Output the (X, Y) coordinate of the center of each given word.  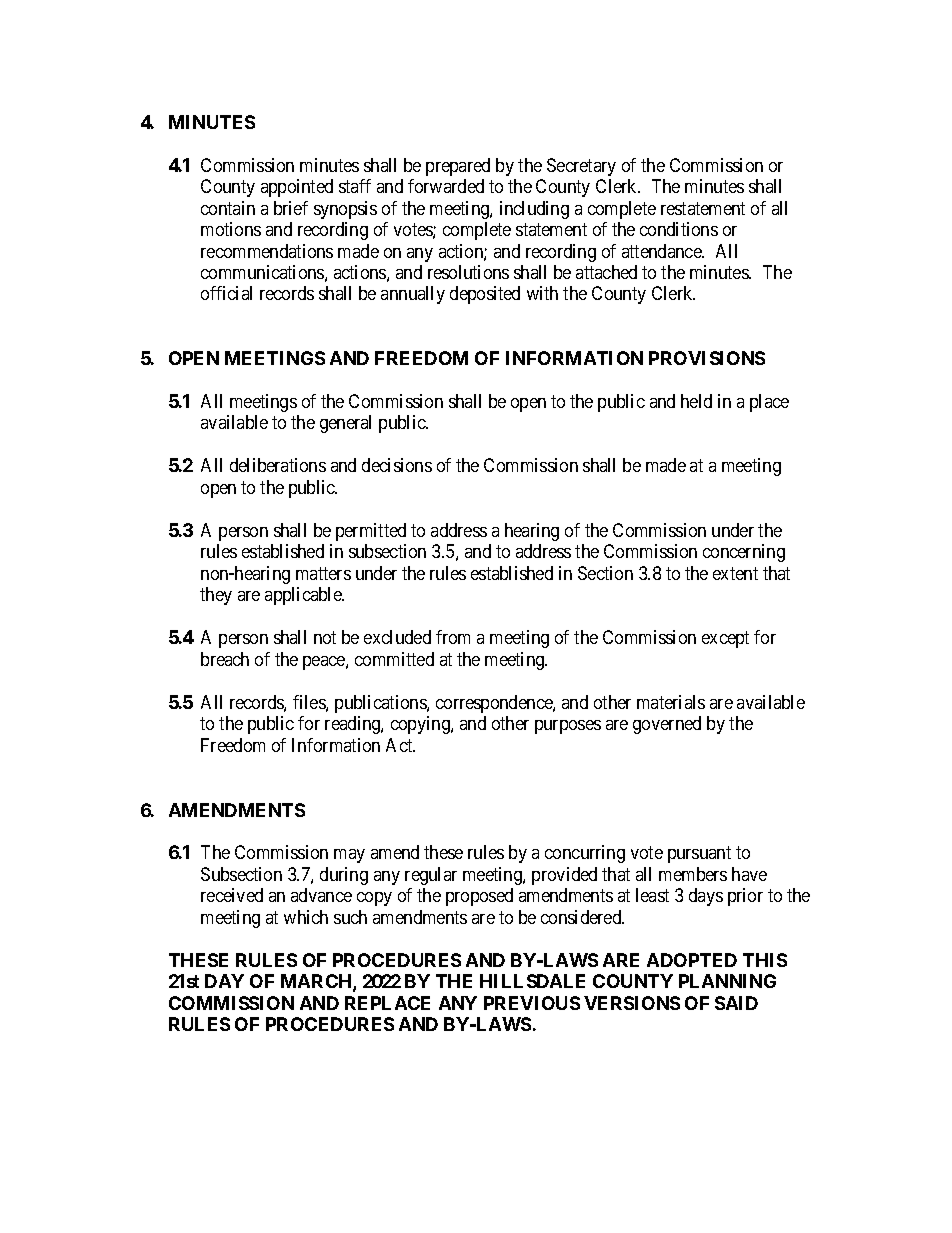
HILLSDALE (532, 981)
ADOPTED (692, 960)
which (306, 917)
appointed (297, 188)
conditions (679, 229)
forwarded (446, 186)
